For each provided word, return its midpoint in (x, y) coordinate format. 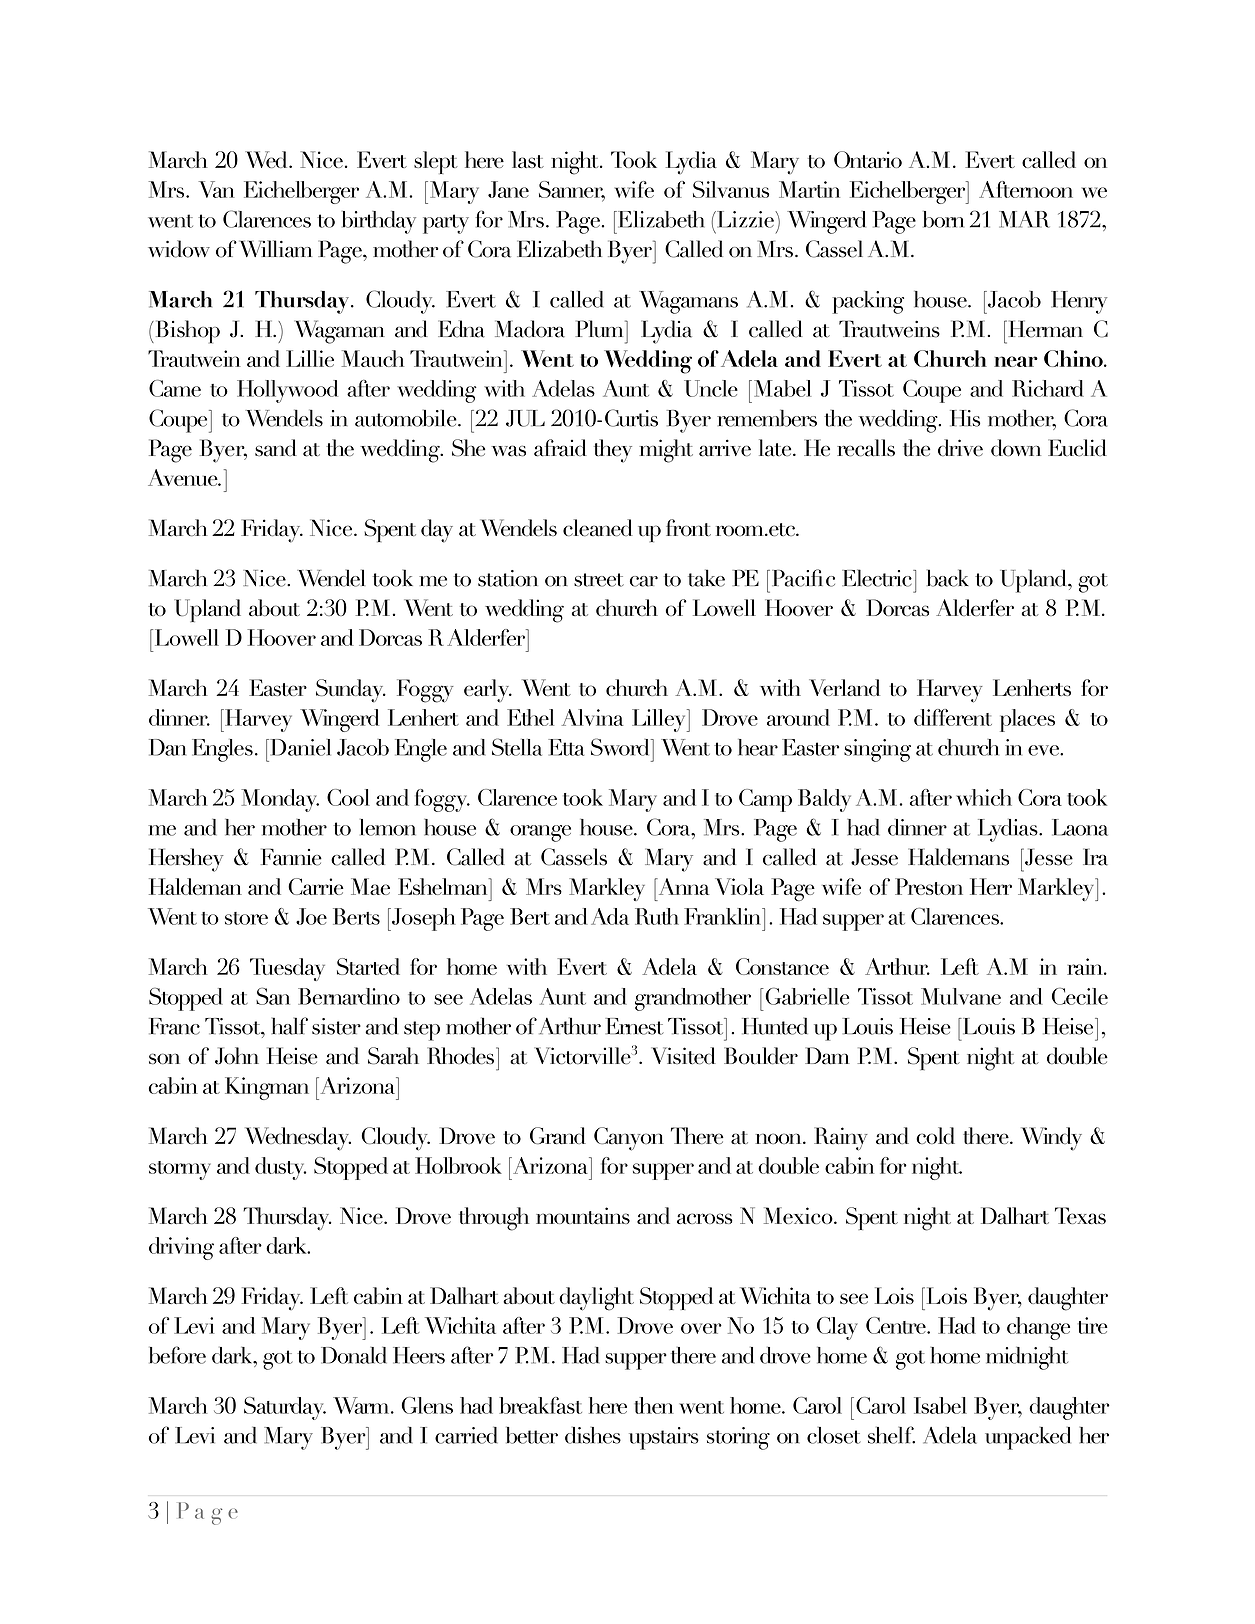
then (654, 1405)
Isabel (940, 1405)
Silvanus (731, 189)
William (275, 249)
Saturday (285, 1408)
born (943, 219)
